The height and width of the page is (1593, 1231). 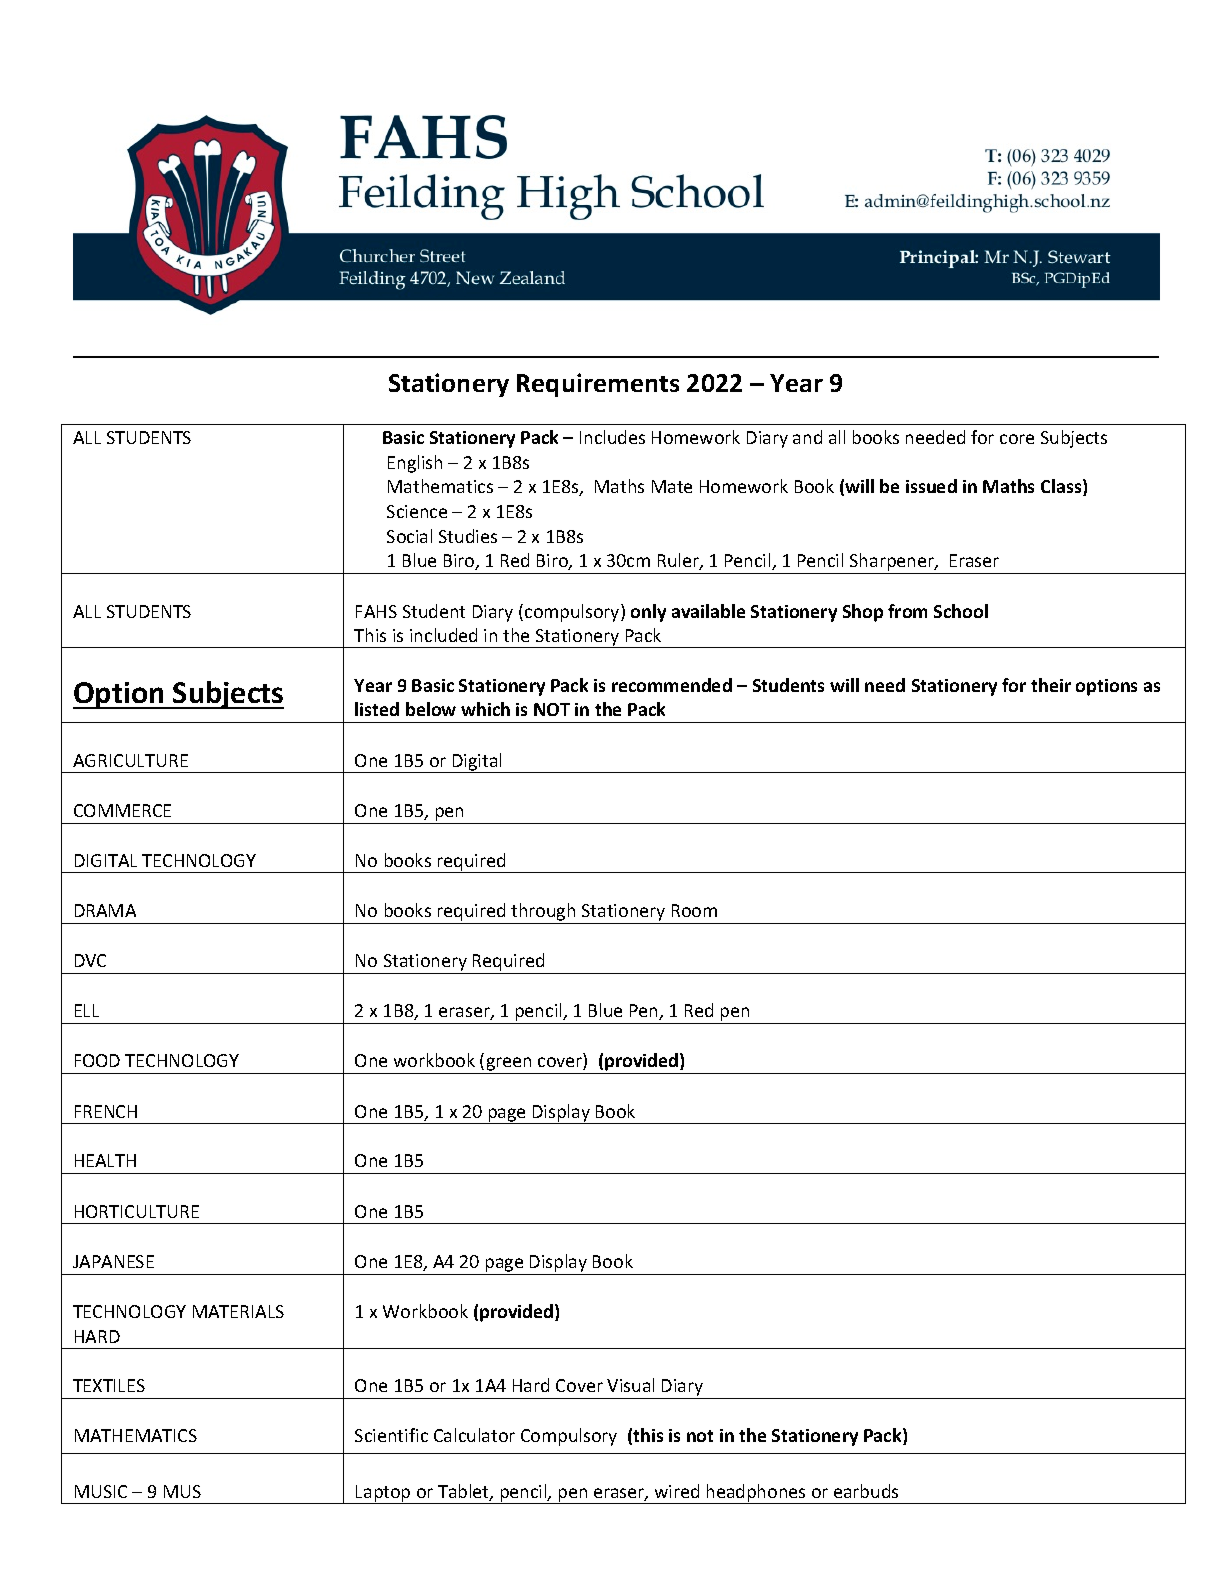 What do you see at coordinates (1017, 439) in the page?
I see `core` at bounding box center [1017, 439].
